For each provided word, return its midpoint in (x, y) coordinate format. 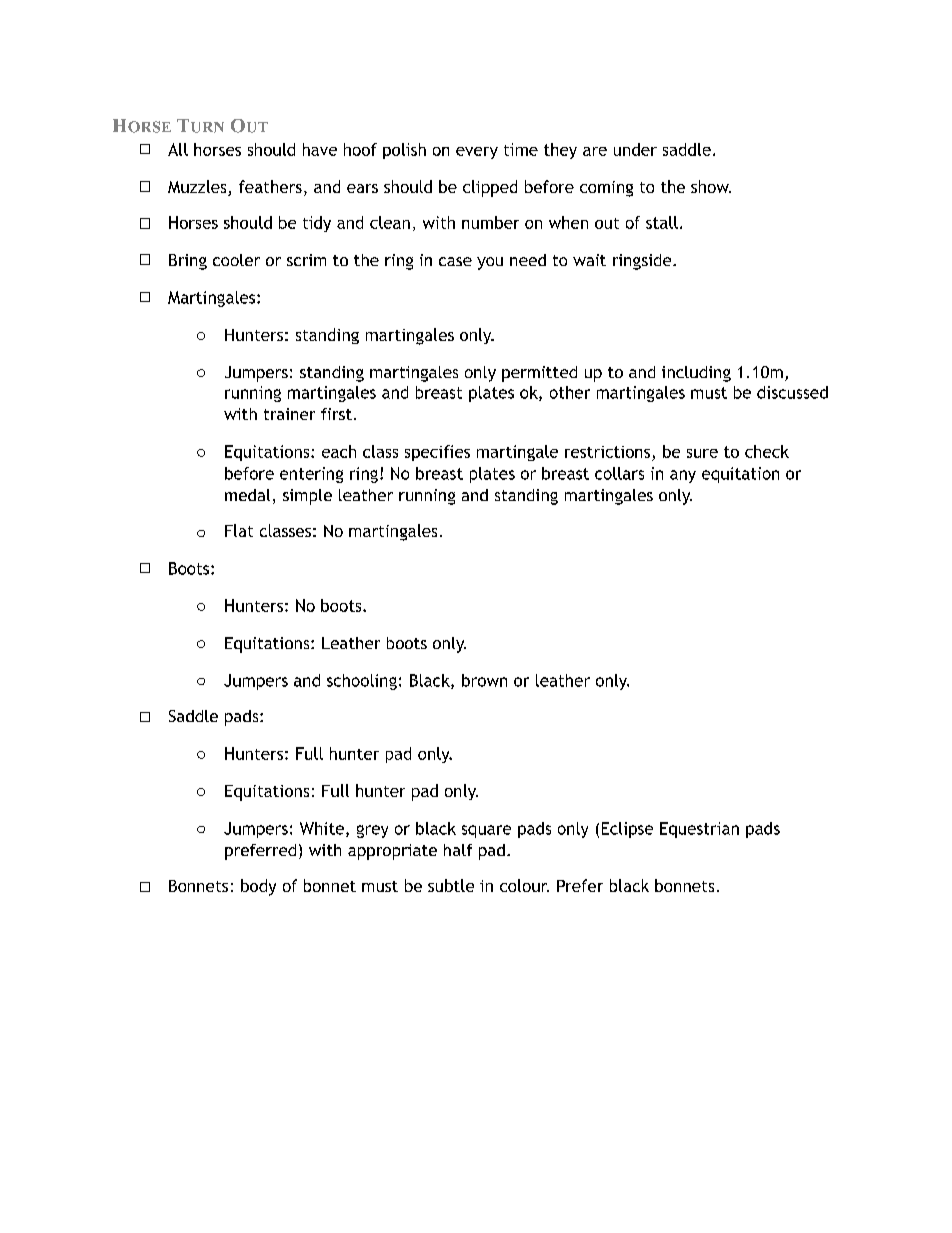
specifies (437, 453)
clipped (490, 188)
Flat (239, 530)
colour (524, 885)
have (320, 149)
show (711, 186)
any (683, 476)
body (258, 887)
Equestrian (699, 830)
